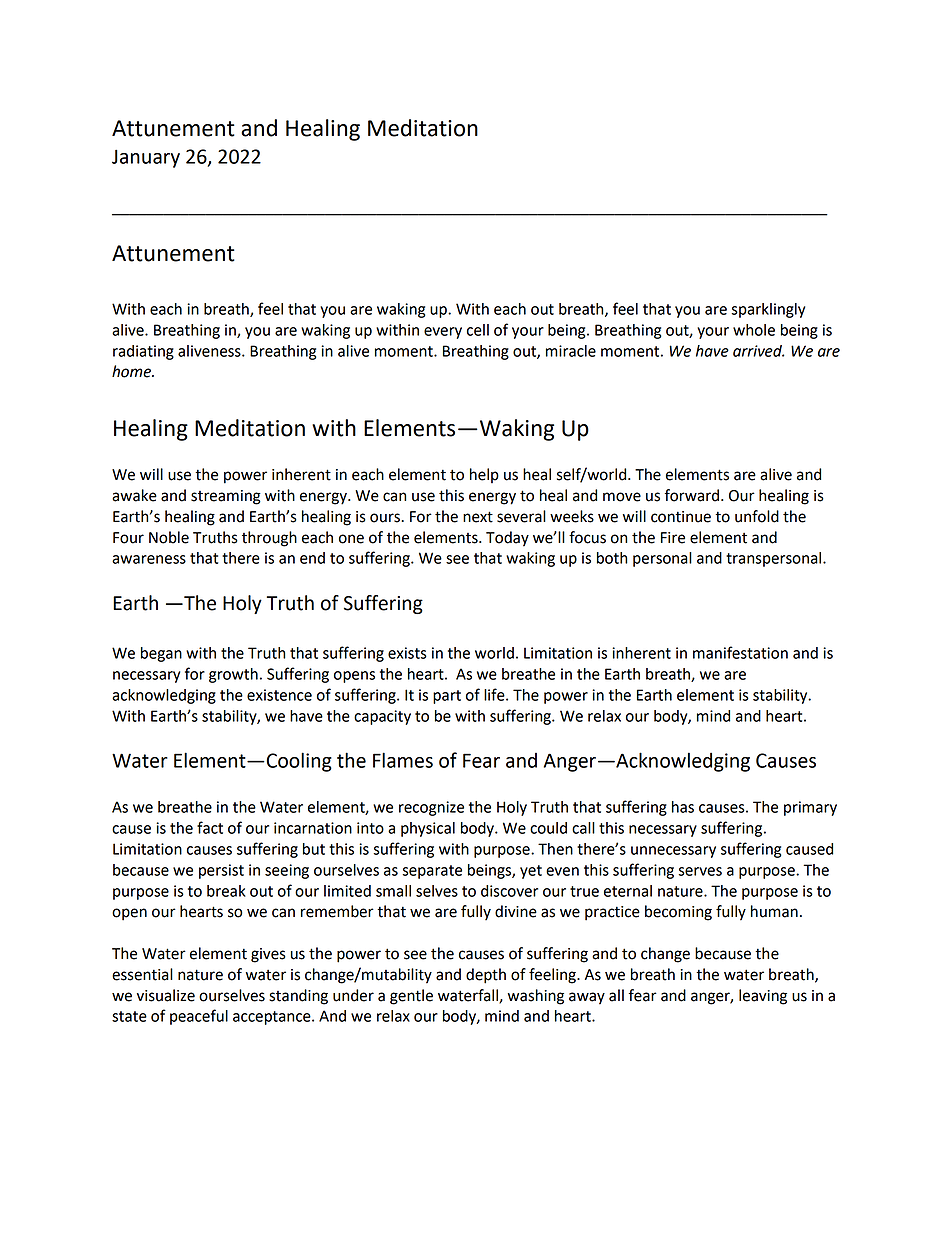  Describe the element at coordinates (478, 330) in the page. I see `cell` at that location.
